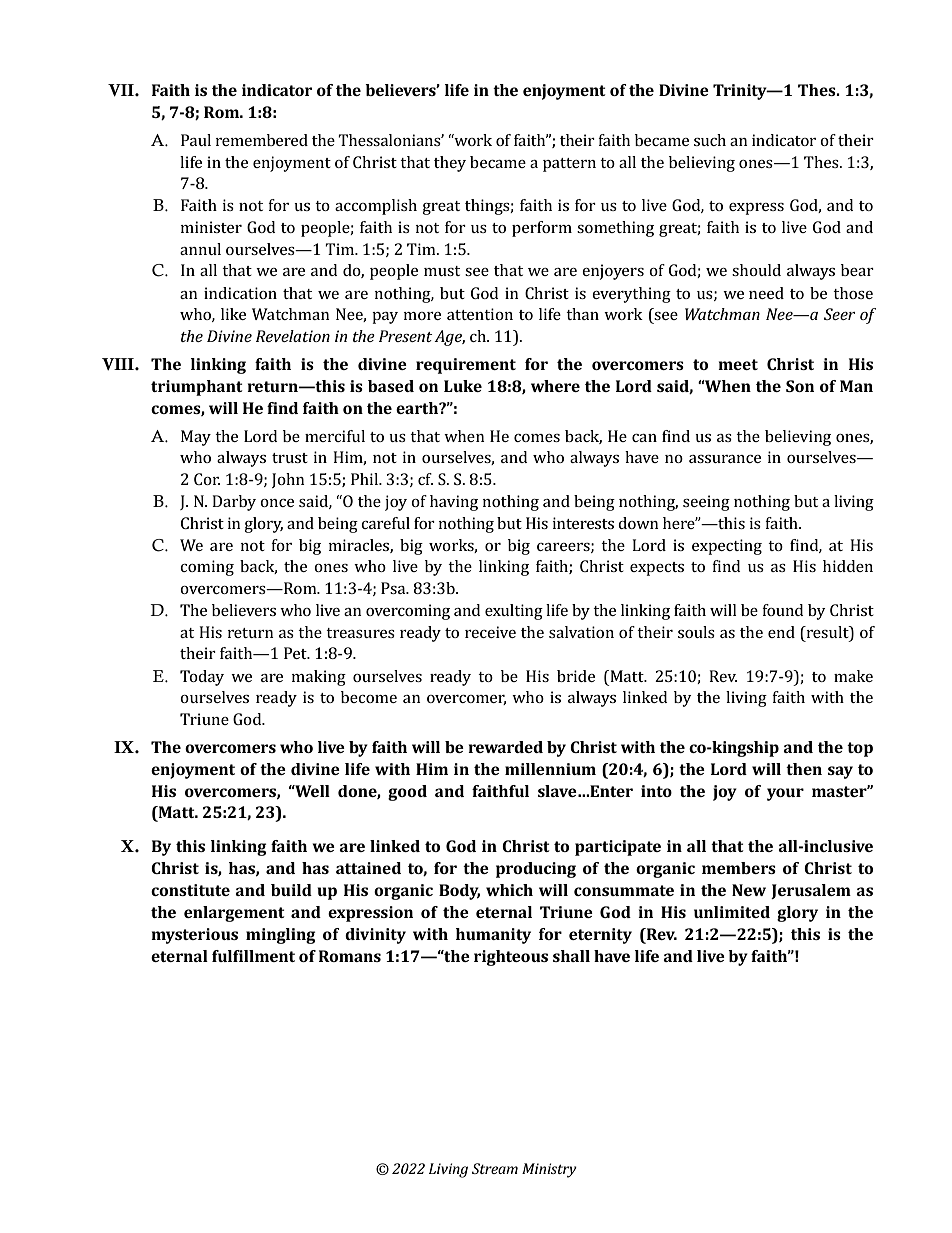  I want to click on fulfillment, so click(253, 956).
